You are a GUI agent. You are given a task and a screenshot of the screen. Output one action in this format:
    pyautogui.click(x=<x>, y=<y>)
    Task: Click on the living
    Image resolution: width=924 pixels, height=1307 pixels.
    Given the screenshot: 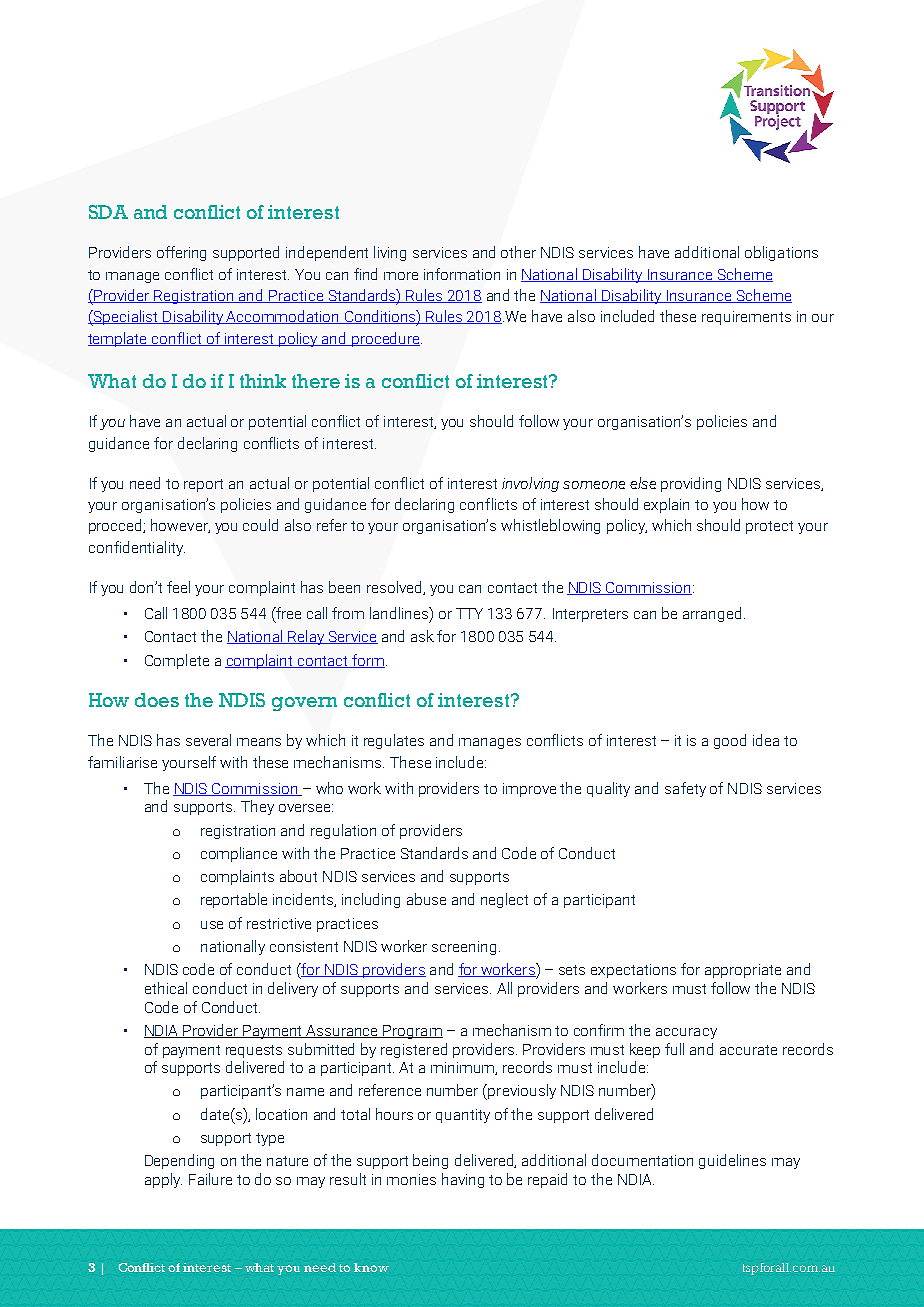 What is the action you would take?
    pyautogui.click(x=390, y=253)
